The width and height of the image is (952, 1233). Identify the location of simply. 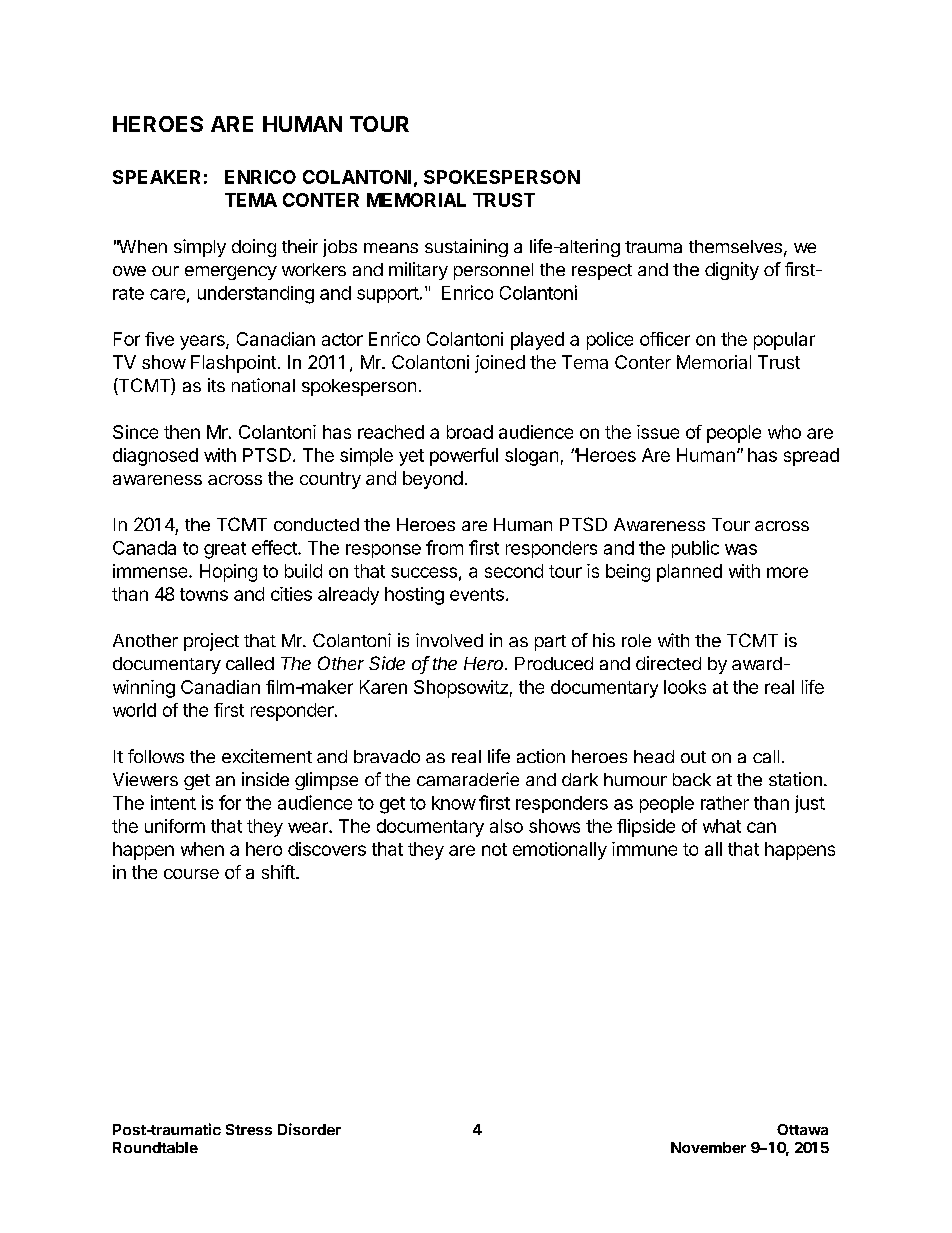
(200, 248).
